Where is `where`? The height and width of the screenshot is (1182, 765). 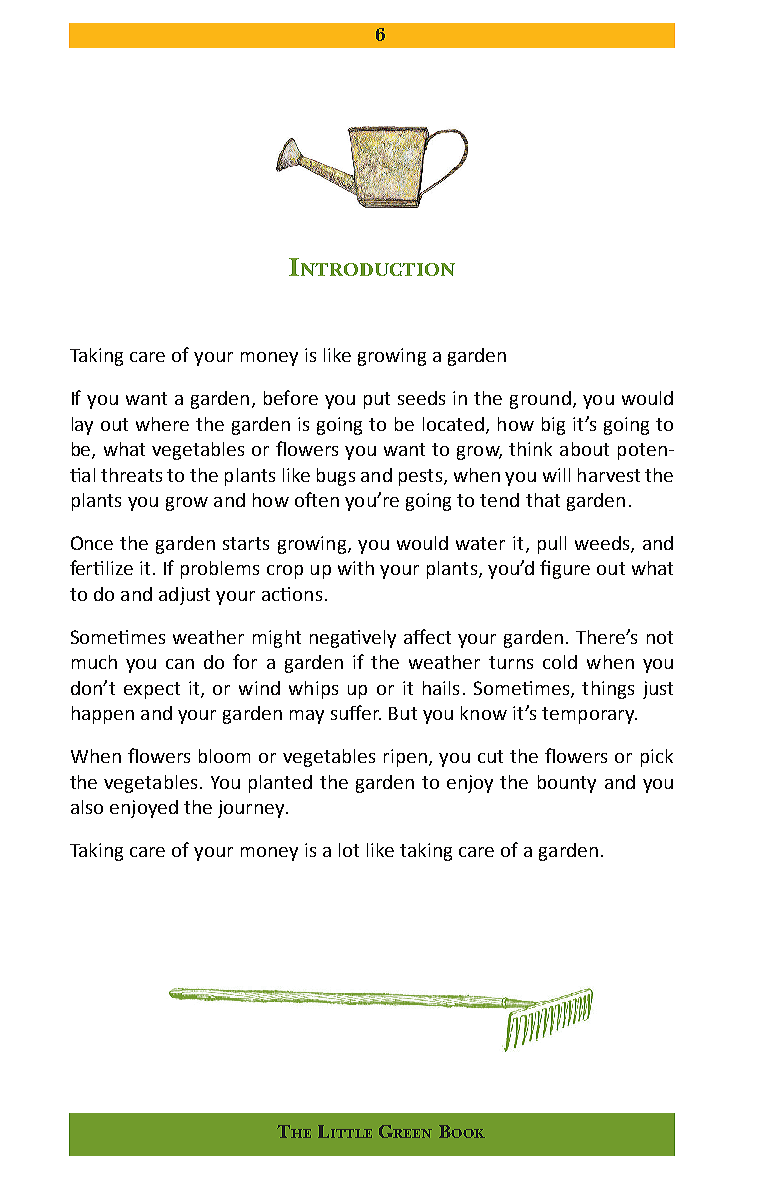 where is located at coordinates (162, 424).
